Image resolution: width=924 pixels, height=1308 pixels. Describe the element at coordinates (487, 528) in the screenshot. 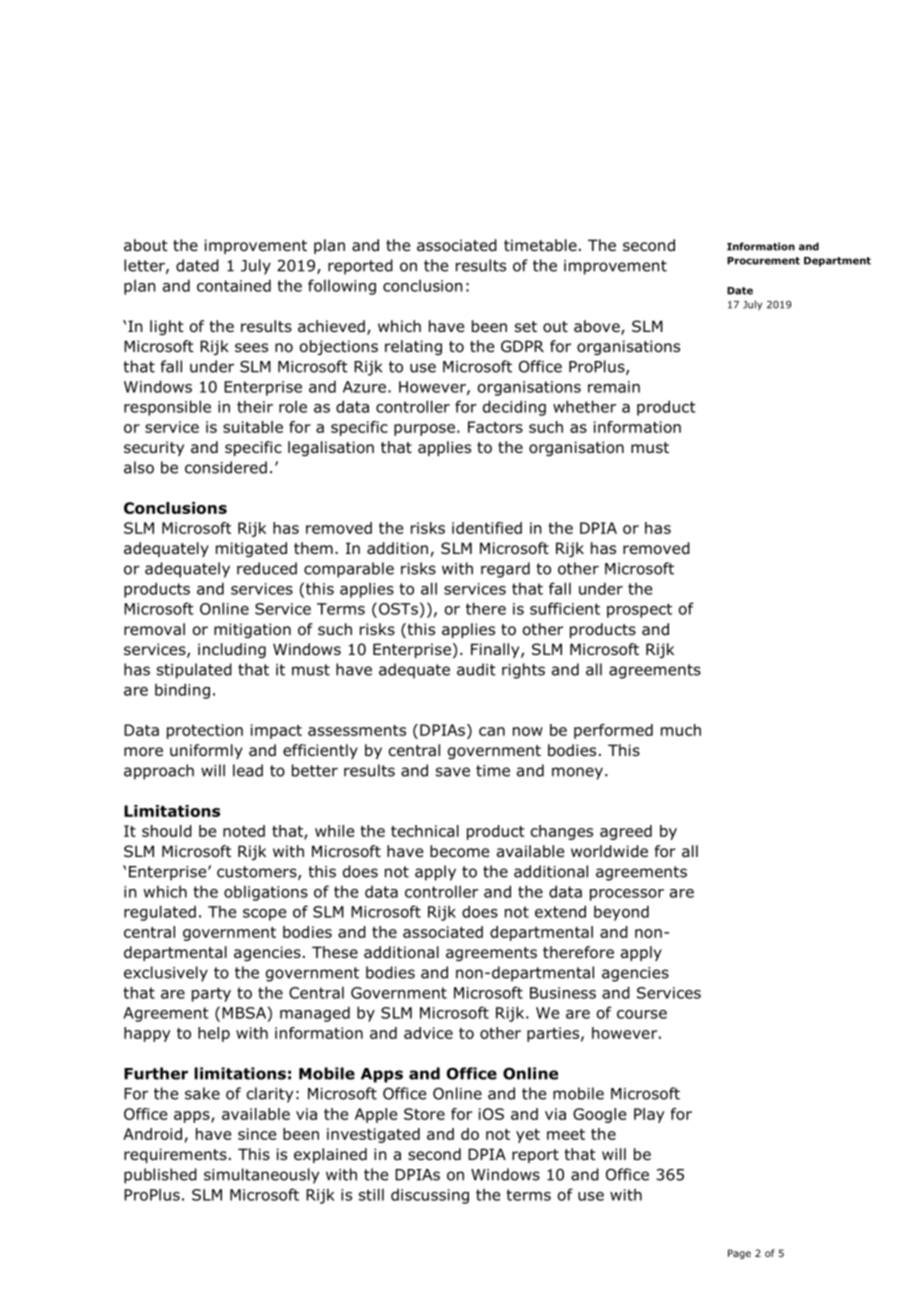

I see `identified` at that location.
